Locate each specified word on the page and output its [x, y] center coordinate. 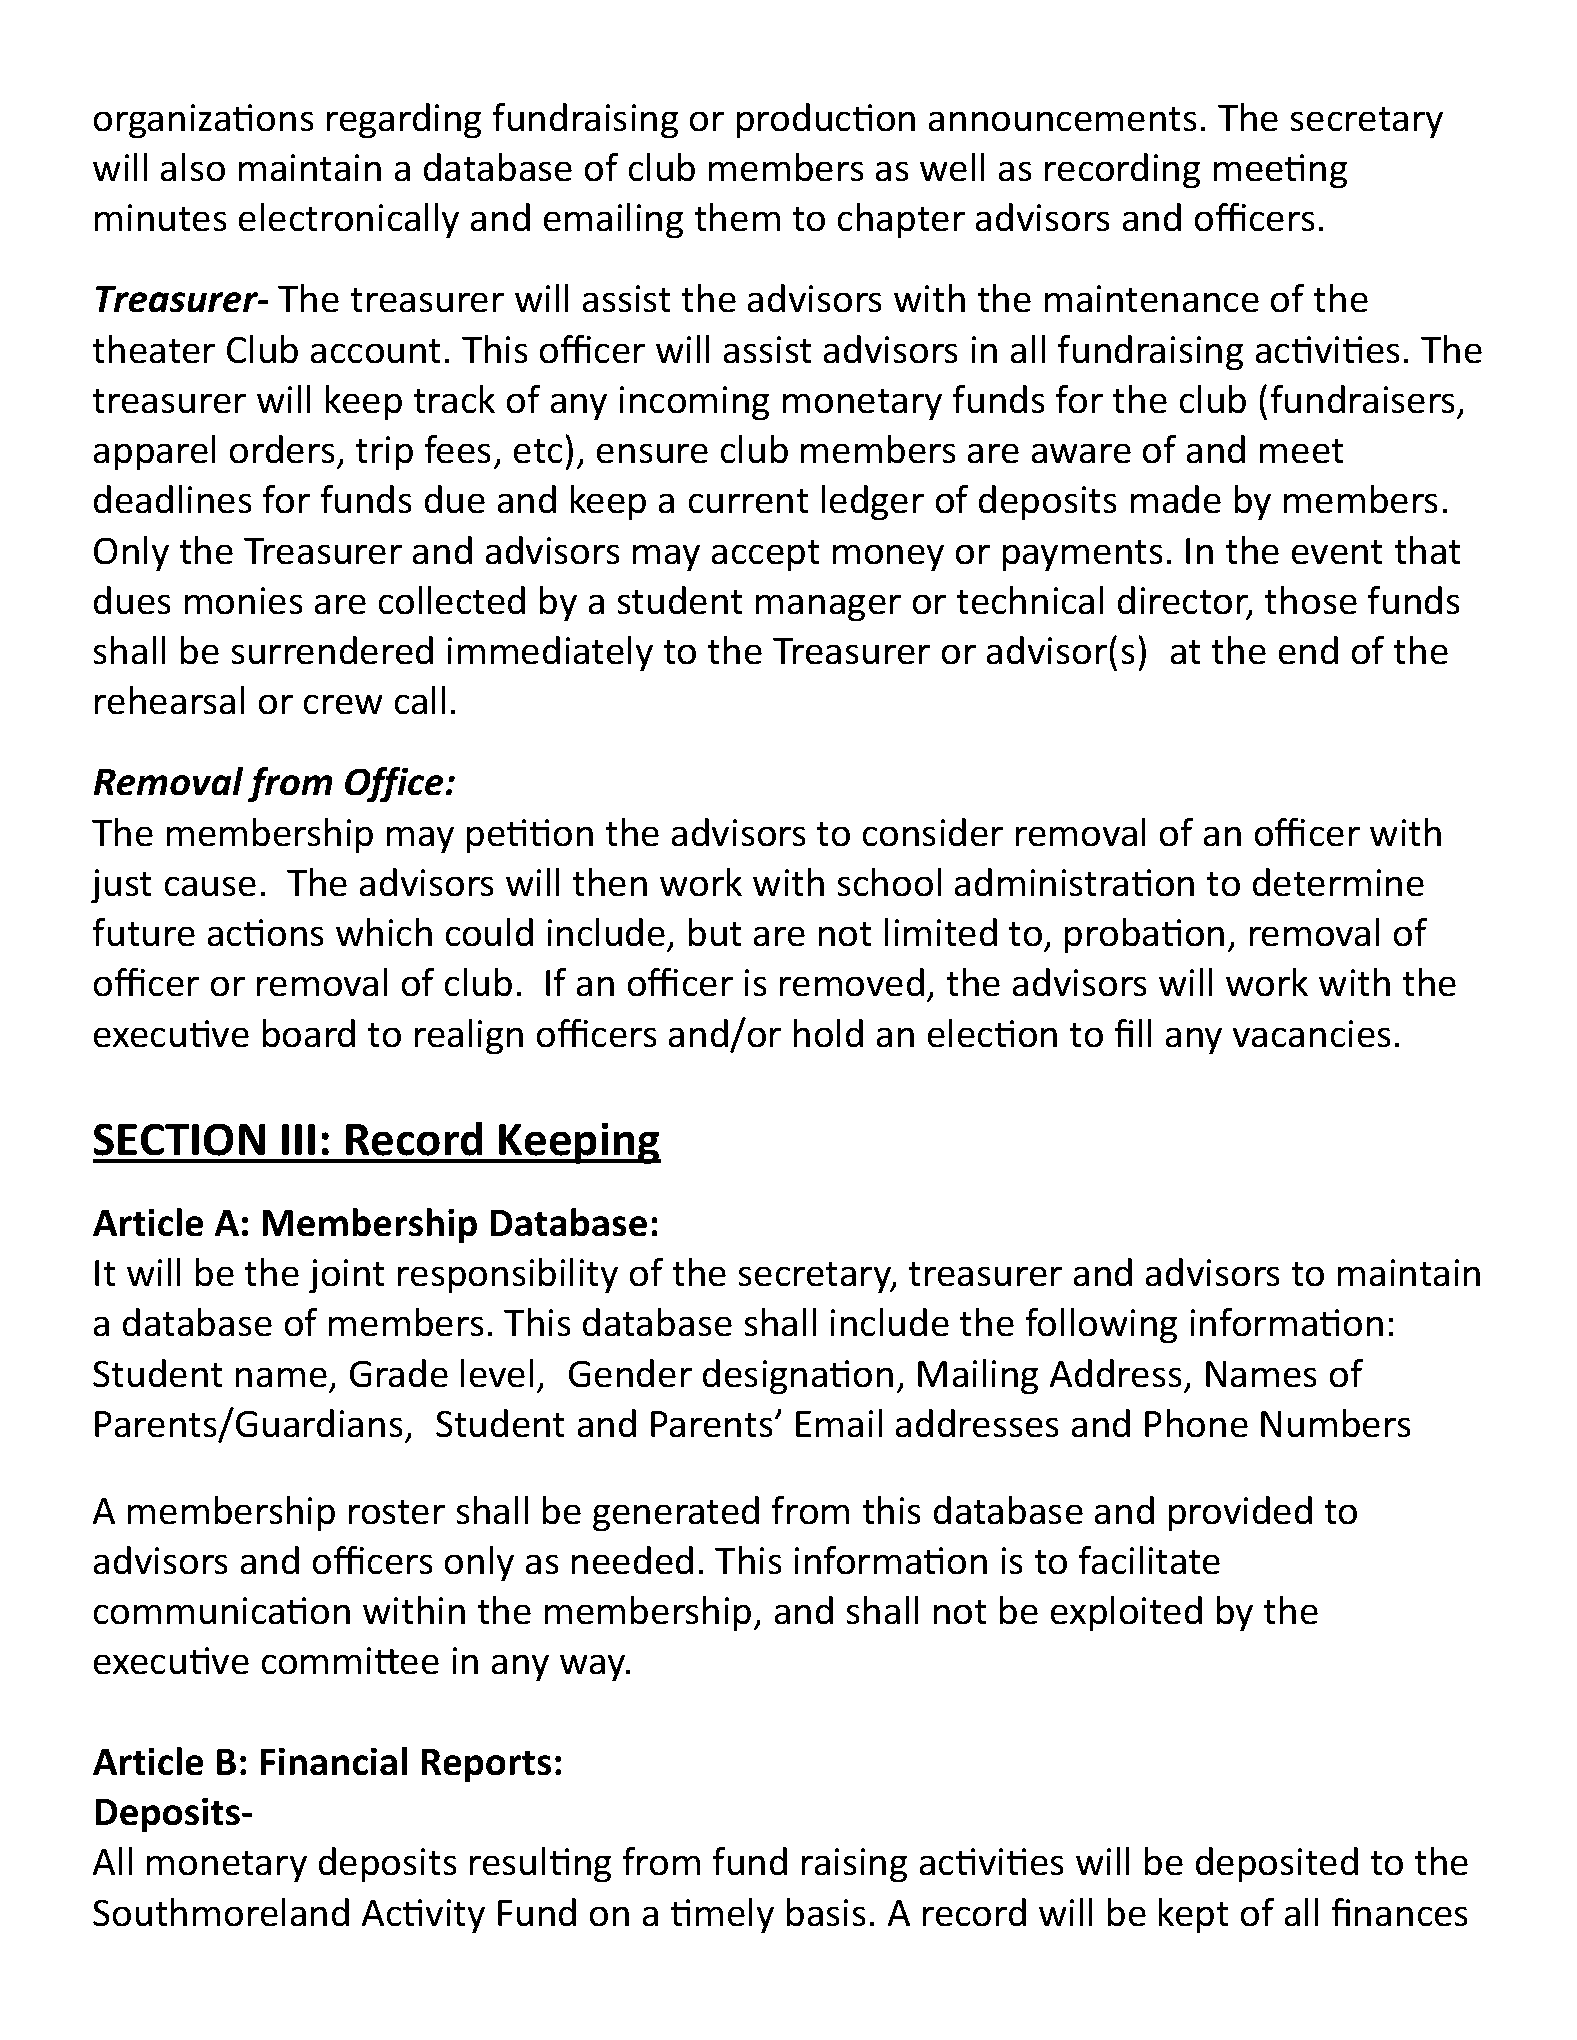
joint [347, 1276]
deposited [1277, 1865]
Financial [334, 1761]
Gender [630, 1373]
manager [828, 608]
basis [826, 1912]
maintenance [1152, 299]
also [193, 167]
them [737, 217]
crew [343, 704]
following [1101, 1326]
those [1310, 600]
